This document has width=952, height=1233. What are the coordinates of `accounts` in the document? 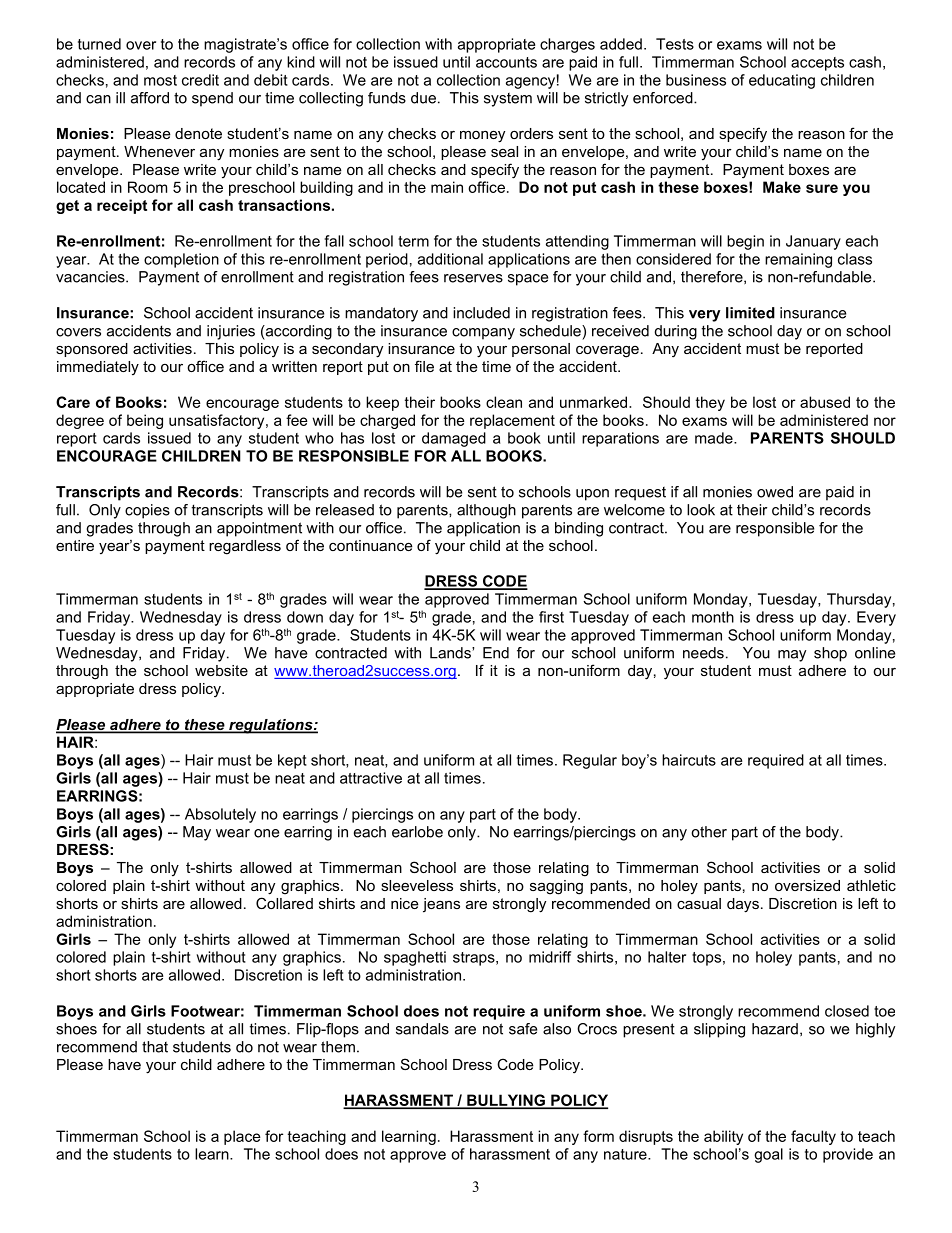 It's located at (506, 62).
